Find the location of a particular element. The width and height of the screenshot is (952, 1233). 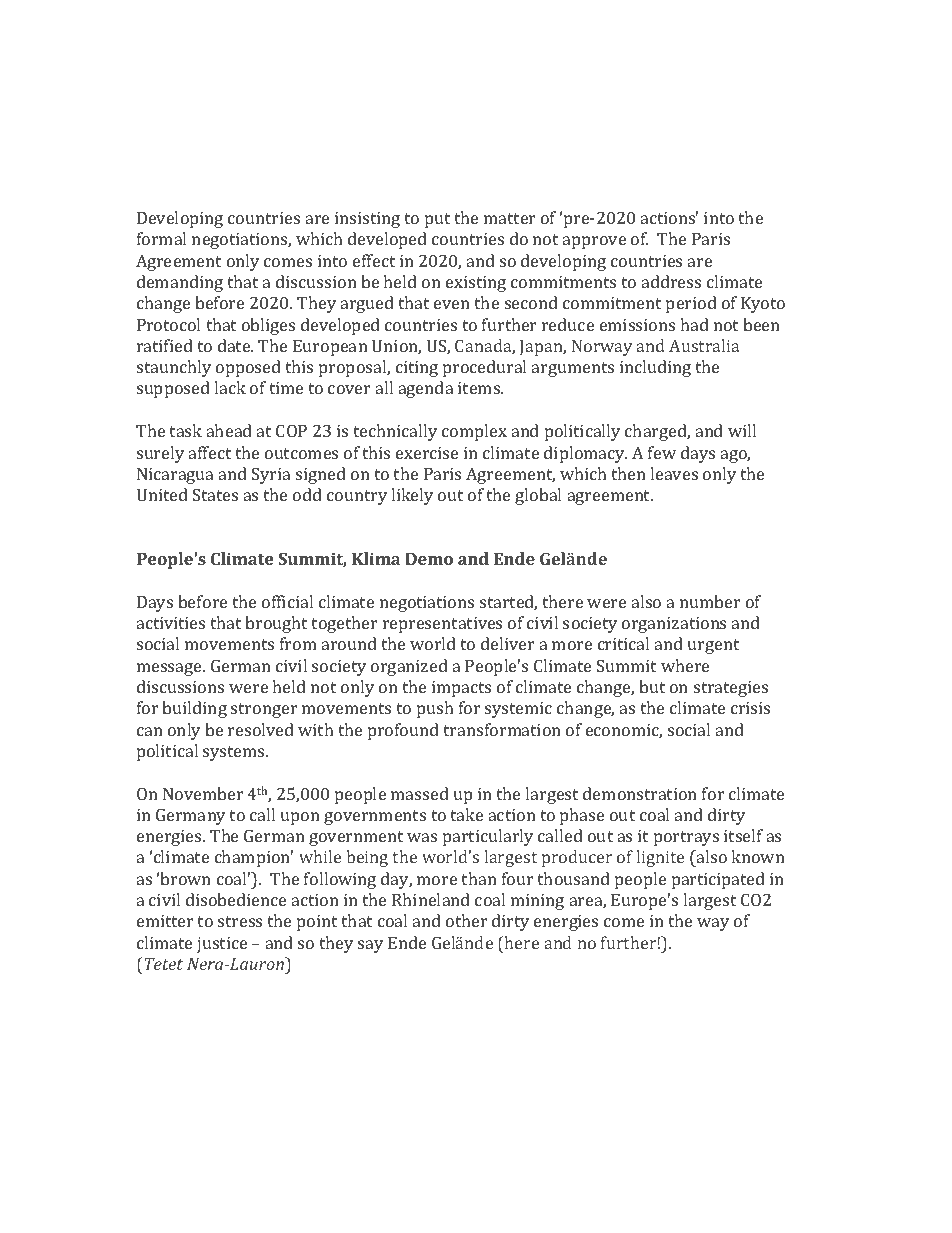

stress is located at coordinates (240, 921).
